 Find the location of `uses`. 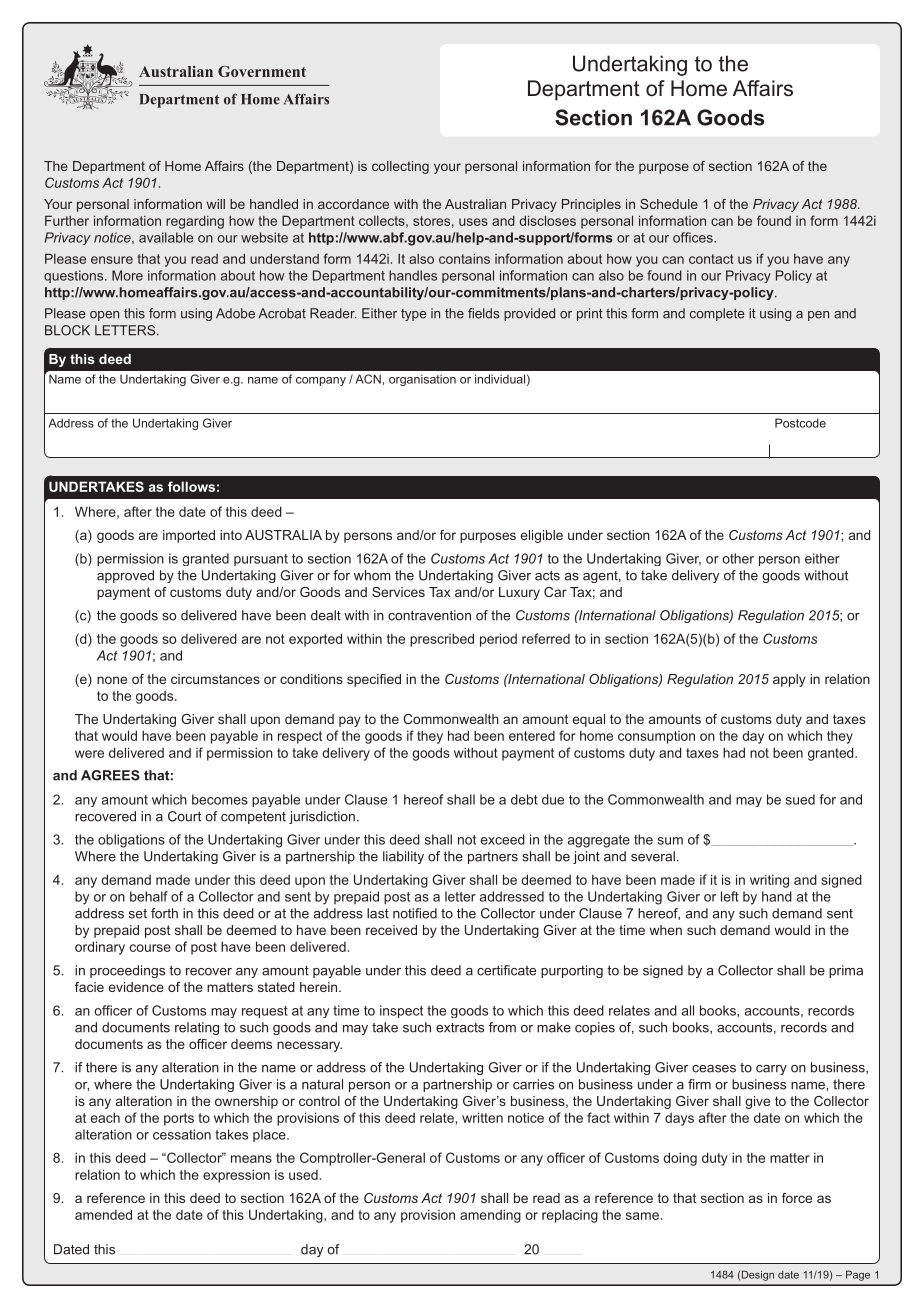

uses is located at coordinates (473, 222).
